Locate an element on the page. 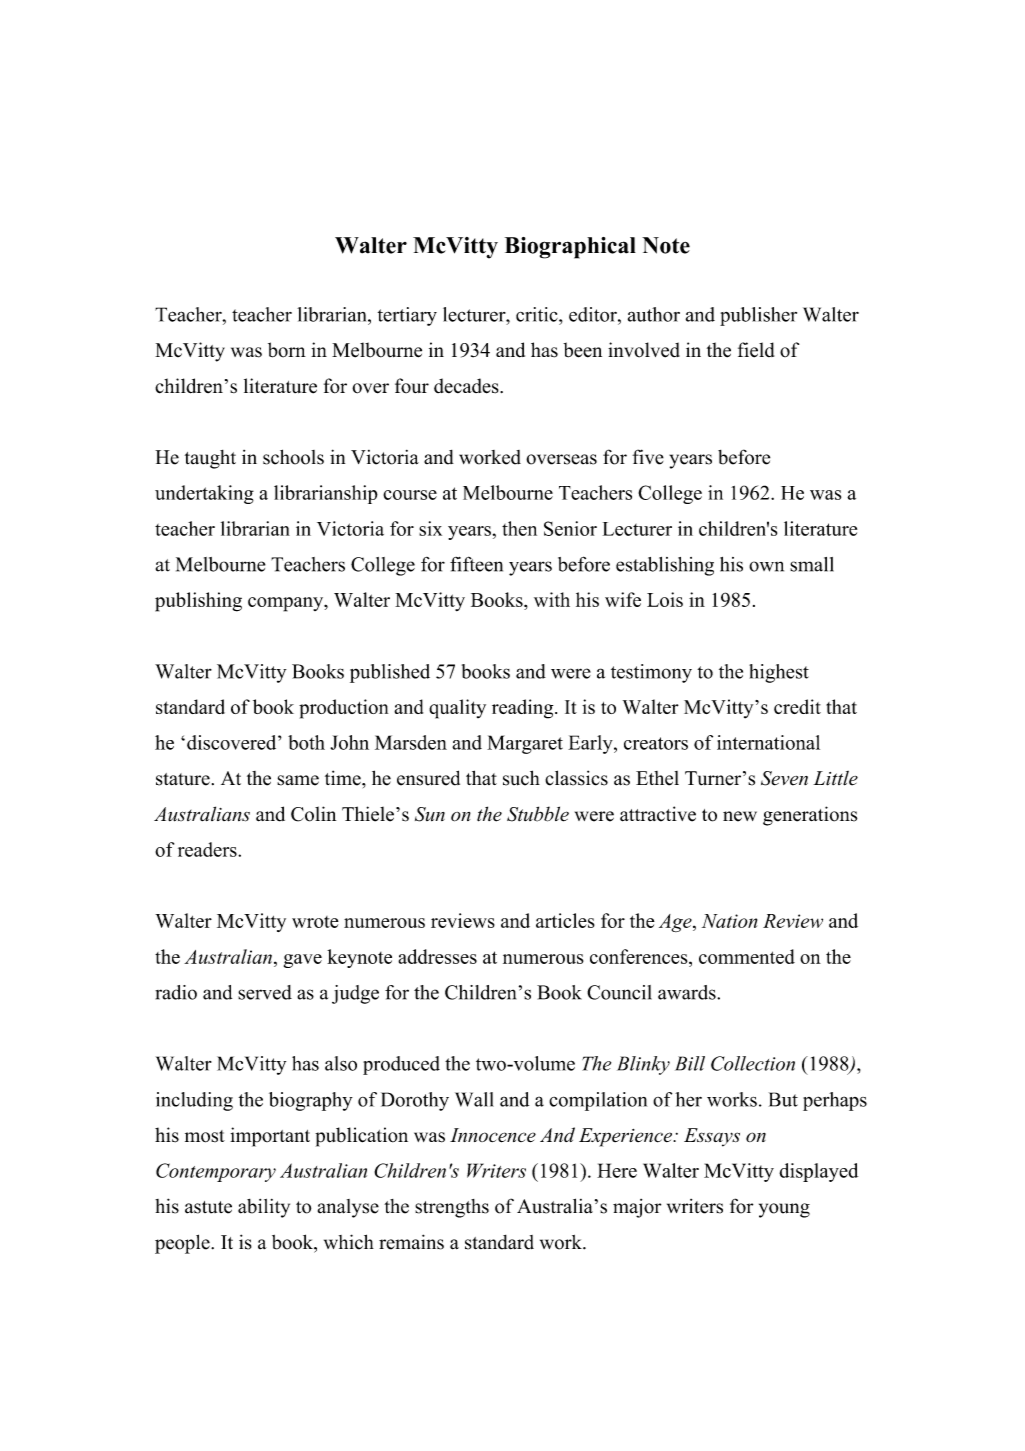 Image resolution: width=1025 pixels, height=1451 pixels. ability is located at coordinates (264, 1208).
